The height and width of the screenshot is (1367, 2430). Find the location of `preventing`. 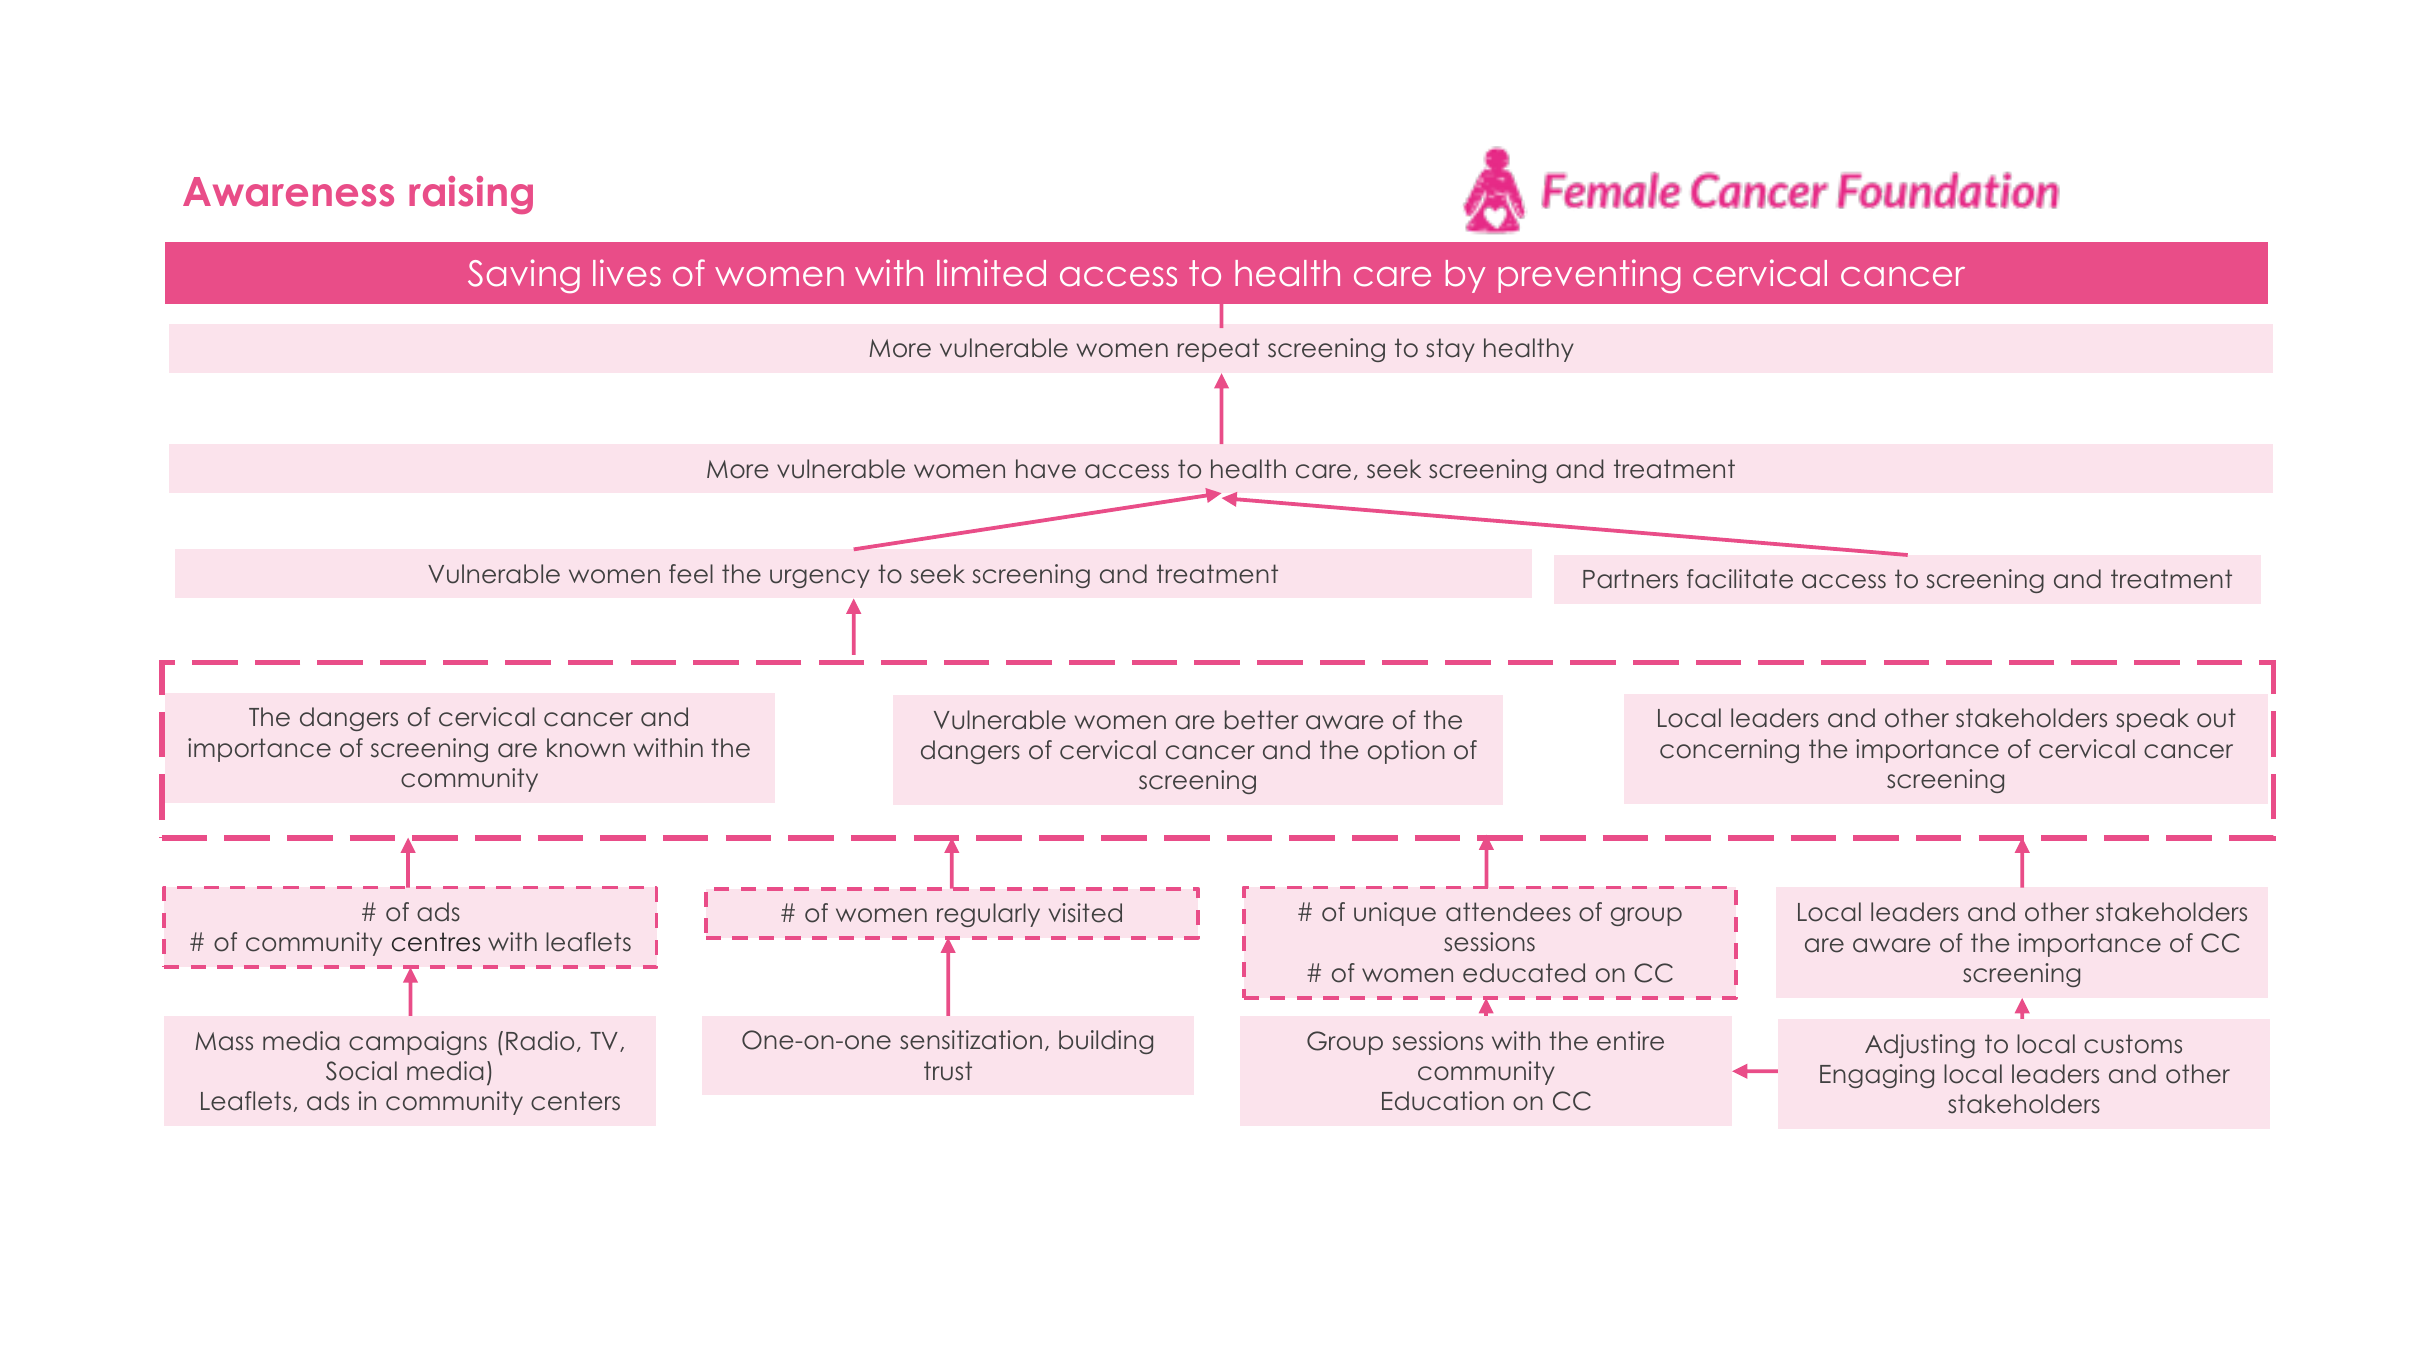

preventing is located at coordinates (1589, 276).
